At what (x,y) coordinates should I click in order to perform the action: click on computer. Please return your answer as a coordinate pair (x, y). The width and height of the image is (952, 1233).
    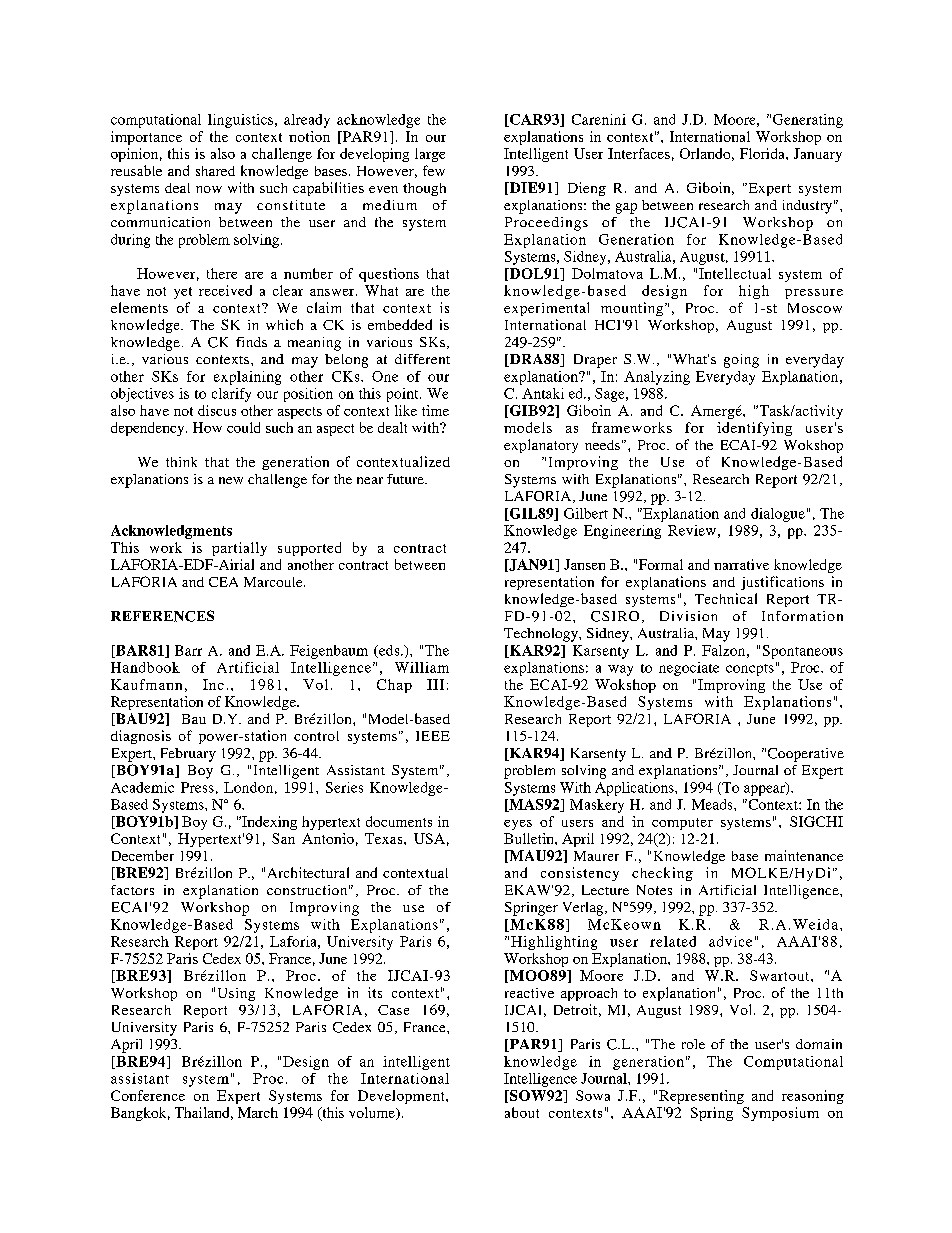
    Looking at the image, I should click on (682, 824).
